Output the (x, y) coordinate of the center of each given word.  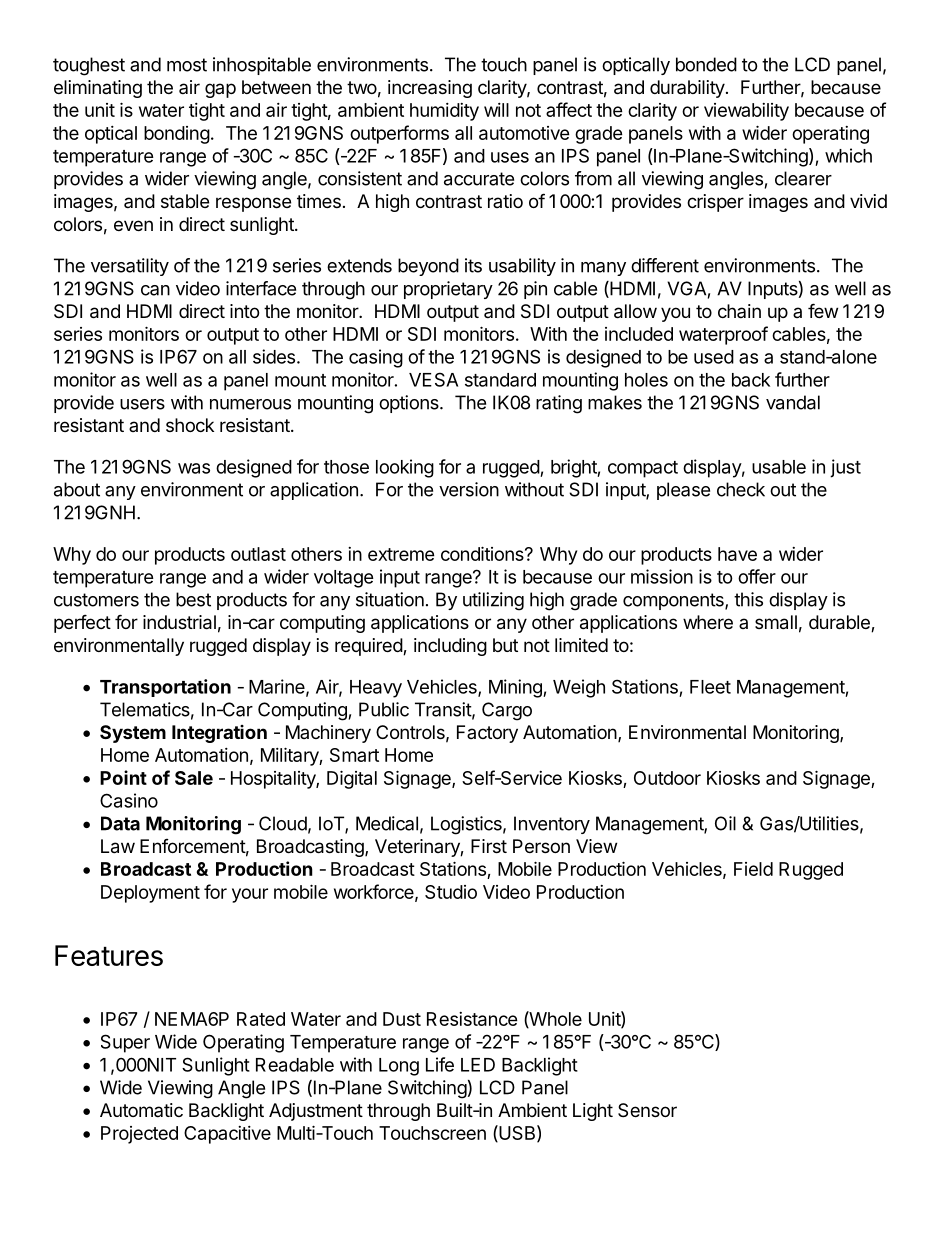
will (496, 110)
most (187, 65)
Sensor (647, 1110)
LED (478, 1065)
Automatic (141, 1110)
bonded (706, 64)
